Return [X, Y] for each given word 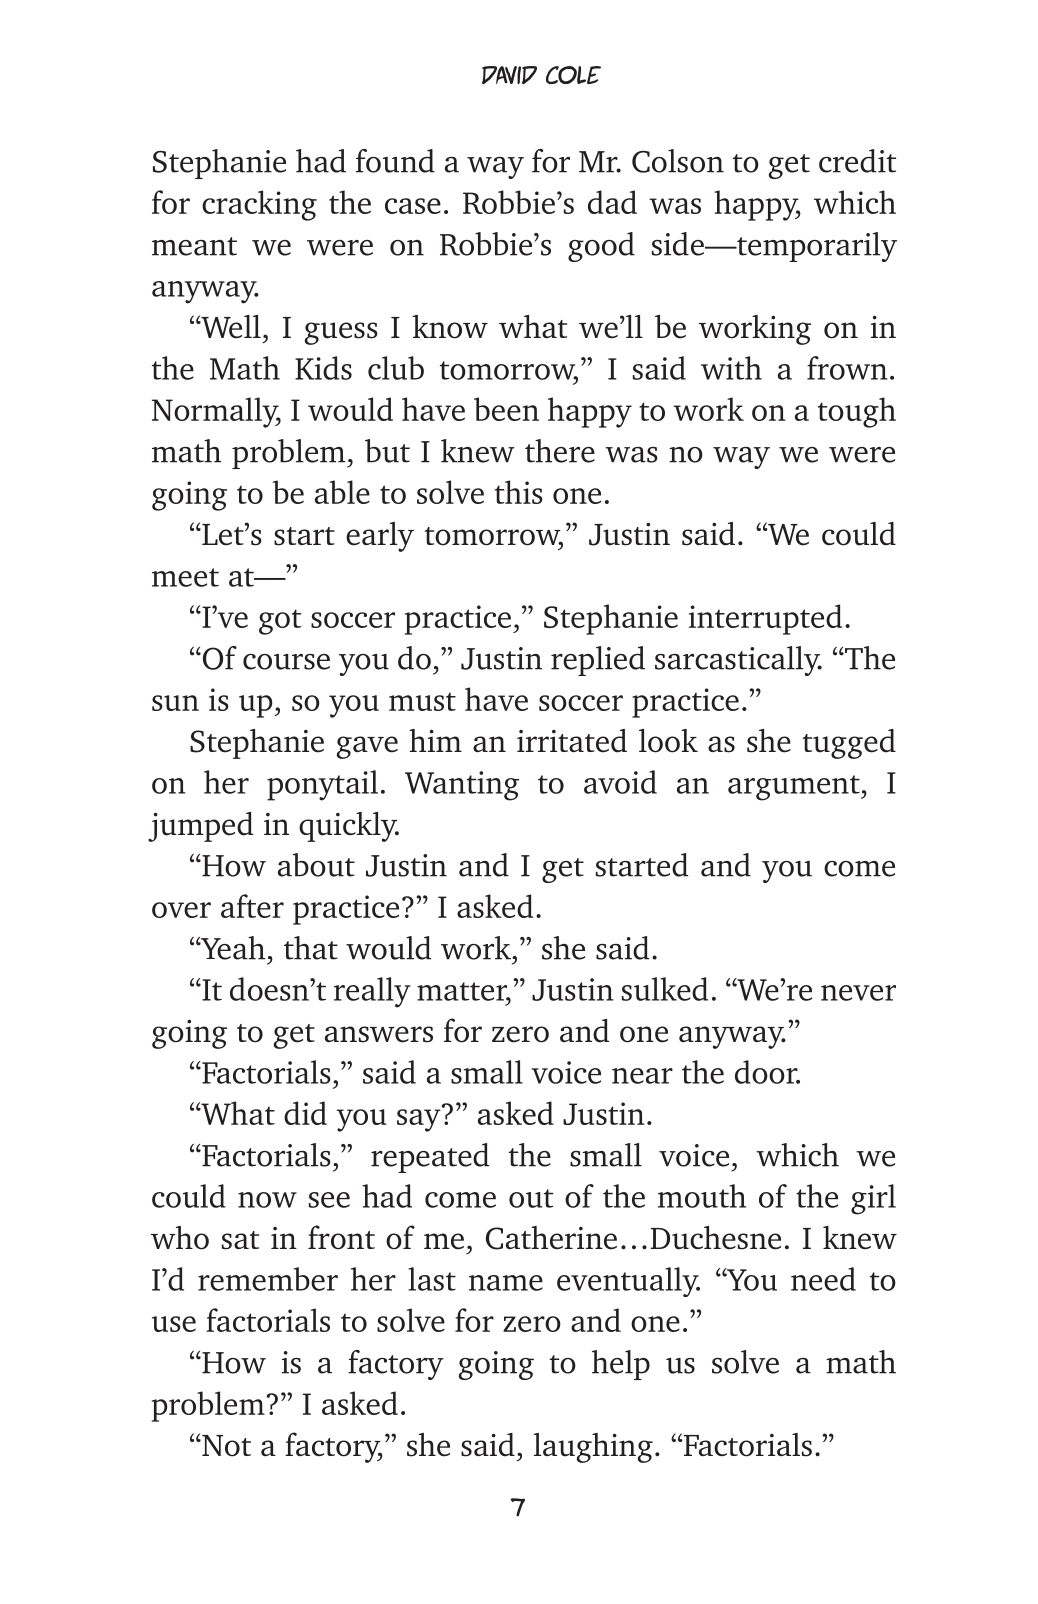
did [305, 1113]
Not [225, 1446]
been [506, 409]
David [509, 75]
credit [857, 161]
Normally [216, 412]
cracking [259, 205]
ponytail [322, 785]
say [420, 1119]
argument [795, 788]
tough [857, 412]
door [767, 1072]
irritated [572, 741]
